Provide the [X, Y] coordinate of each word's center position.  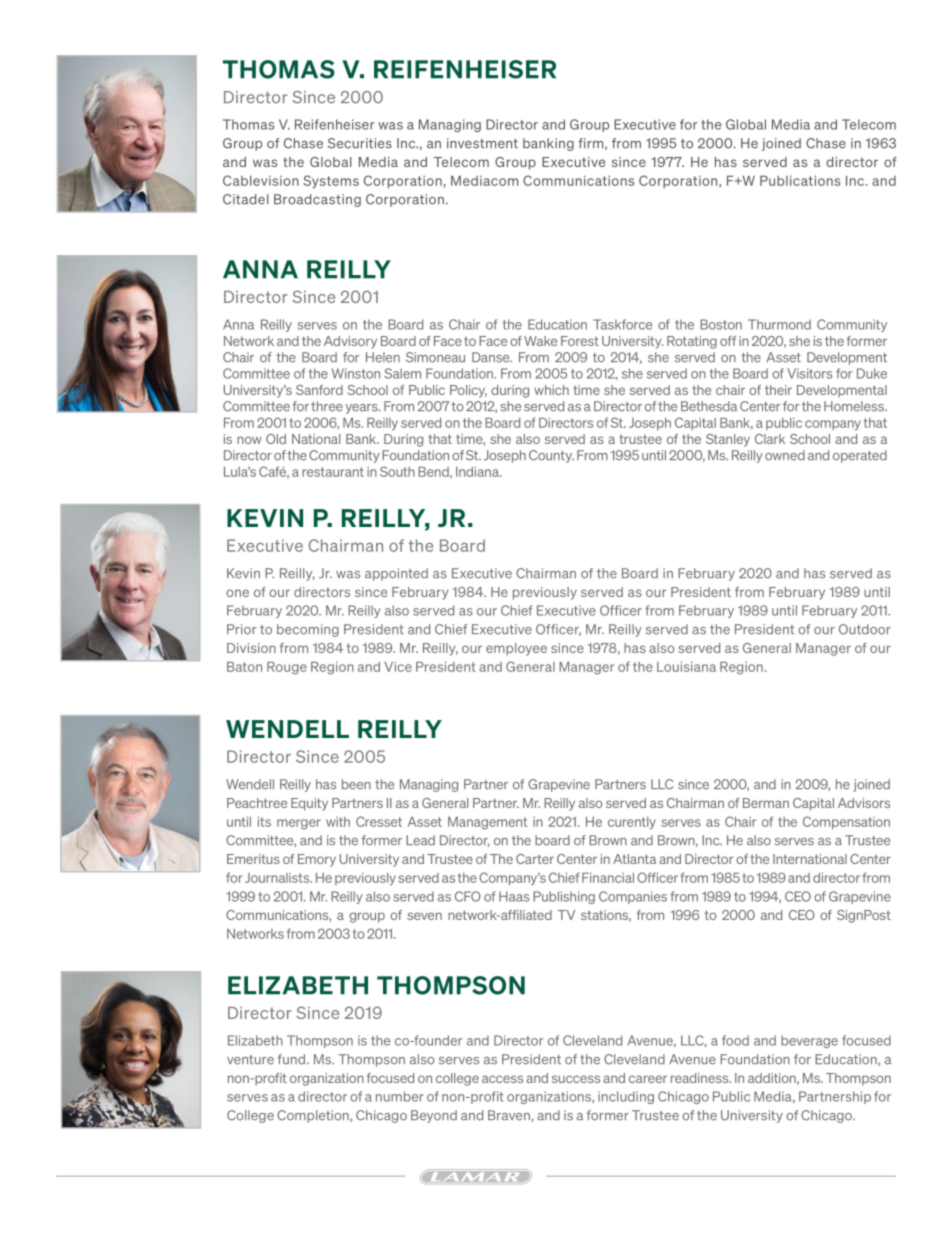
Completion [314, 1116]
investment [482, 143]
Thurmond [779, 324]
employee [516, 649]
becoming [308, 630]
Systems [331, 182]
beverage [809, 1041]
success [576, 1079]
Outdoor [865, 629]
